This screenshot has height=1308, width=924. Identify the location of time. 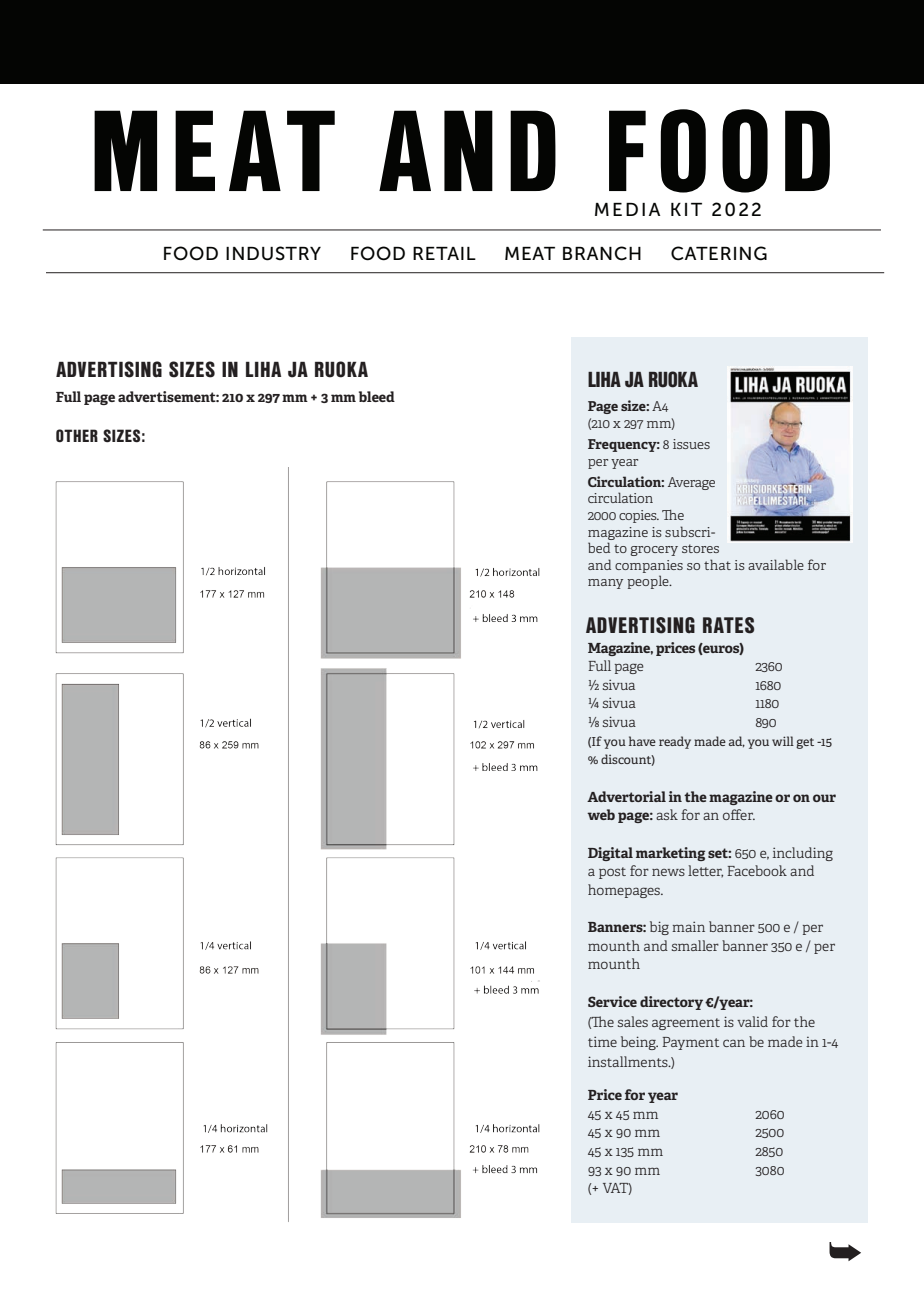
(602, 1041).
